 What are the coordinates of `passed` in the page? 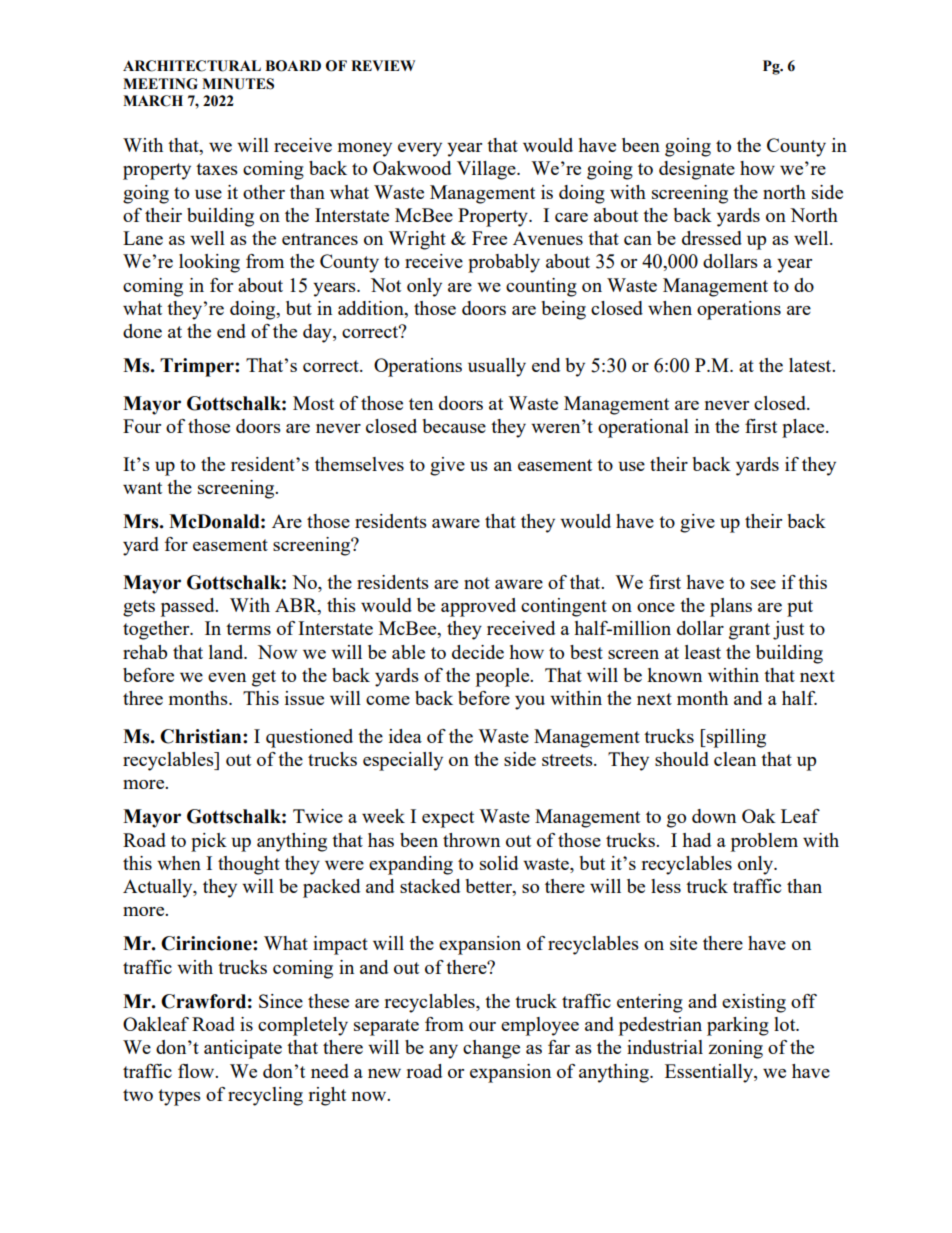 It's located at (189, 607).
